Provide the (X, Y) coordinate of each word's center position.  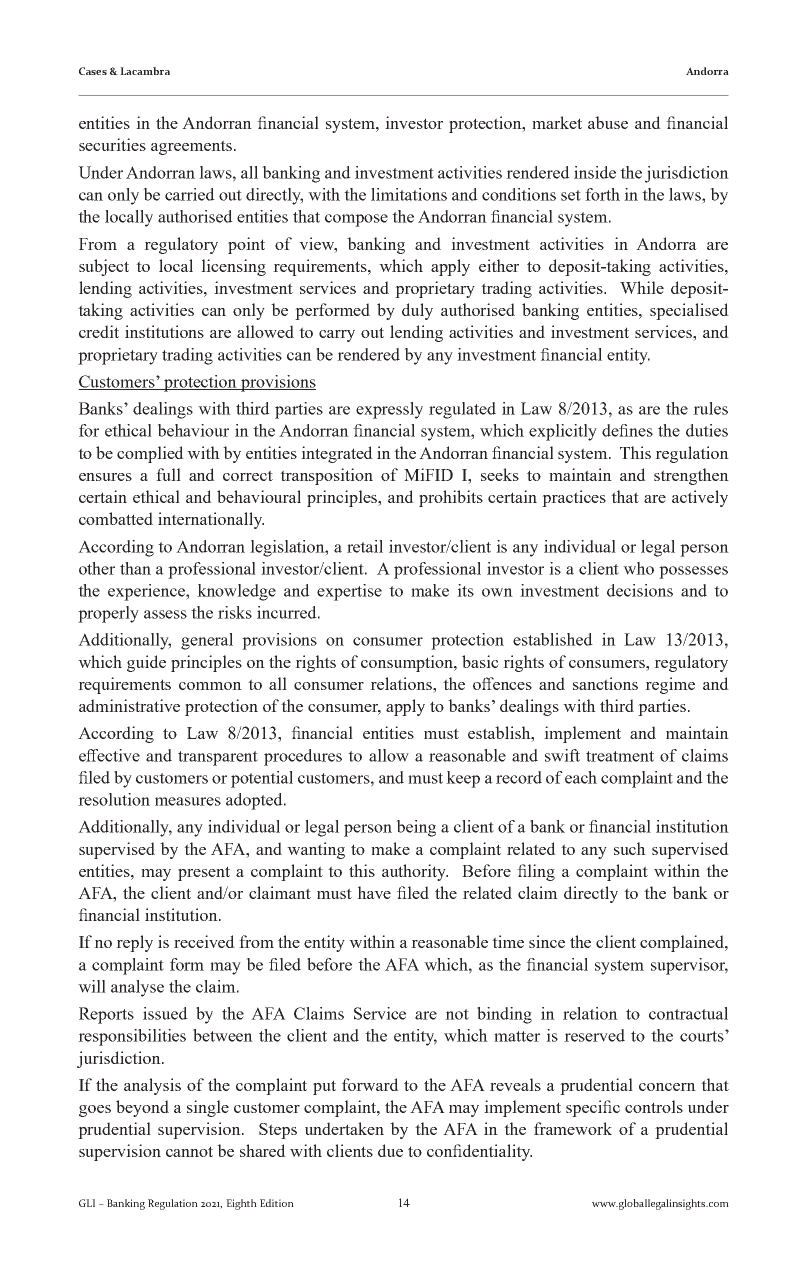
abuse (608, 122)
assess (165, 614)
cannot (189, 1151)
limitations (409, 194)
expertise (349, 592)
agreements (191, 147)
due (390, 1150)
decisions (640, 590)
